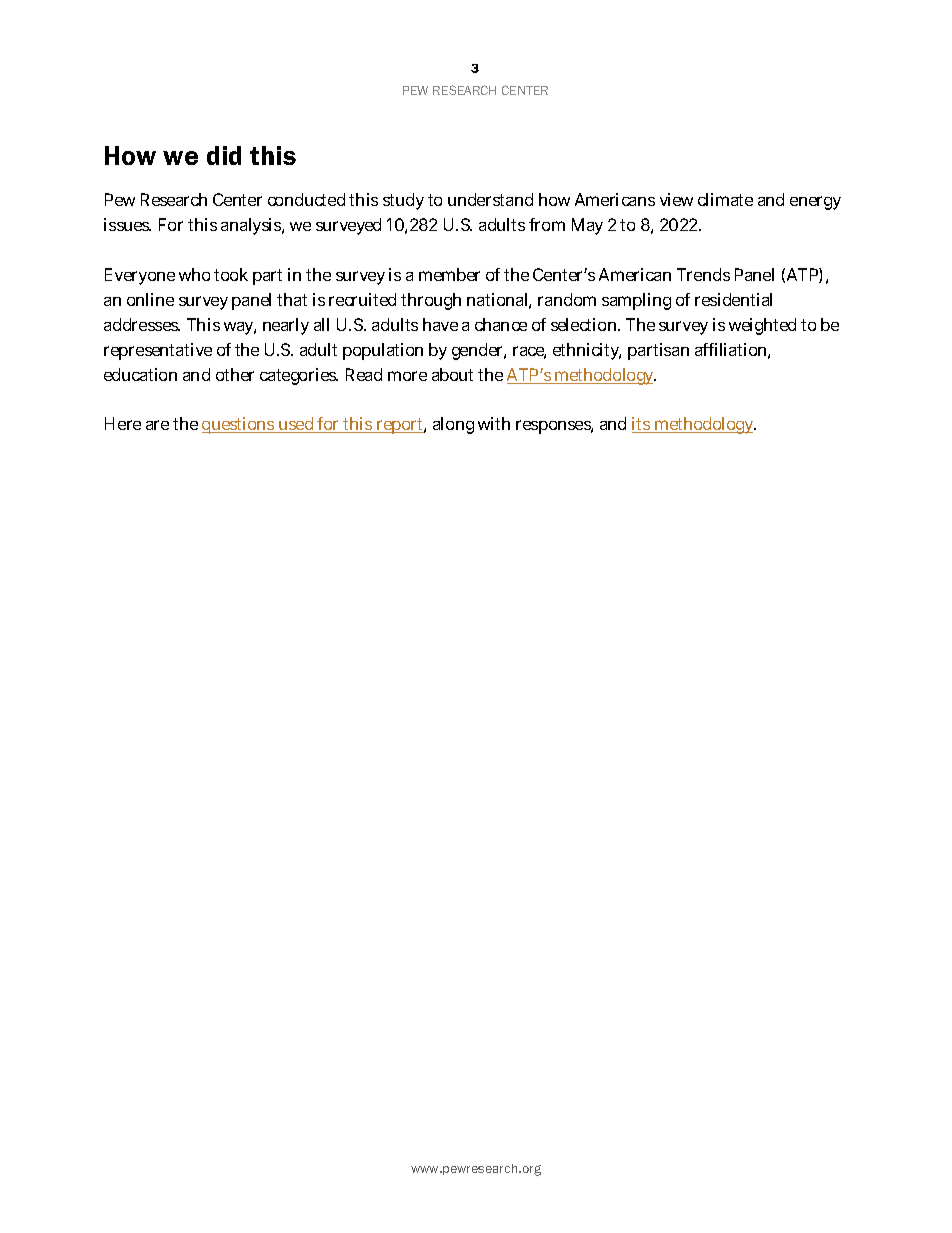  What do you see at coordinates (494, 423) in the page?
I see `with` at bounding box center [494, 423].
